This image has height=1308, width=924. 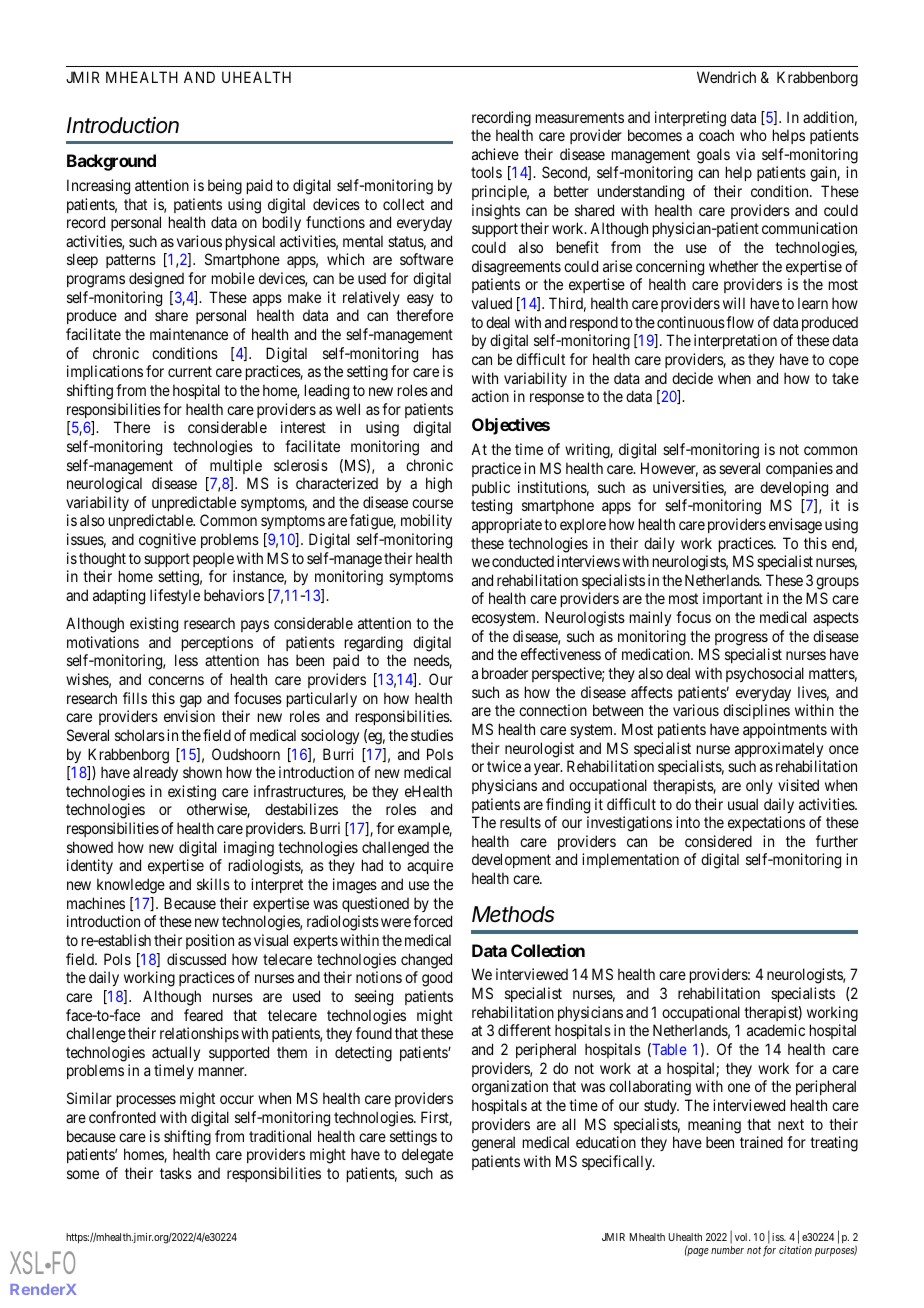 What do you see at coordinates (495, 154) in the image?
I see `achieve` at bounding box center [495, 154].
